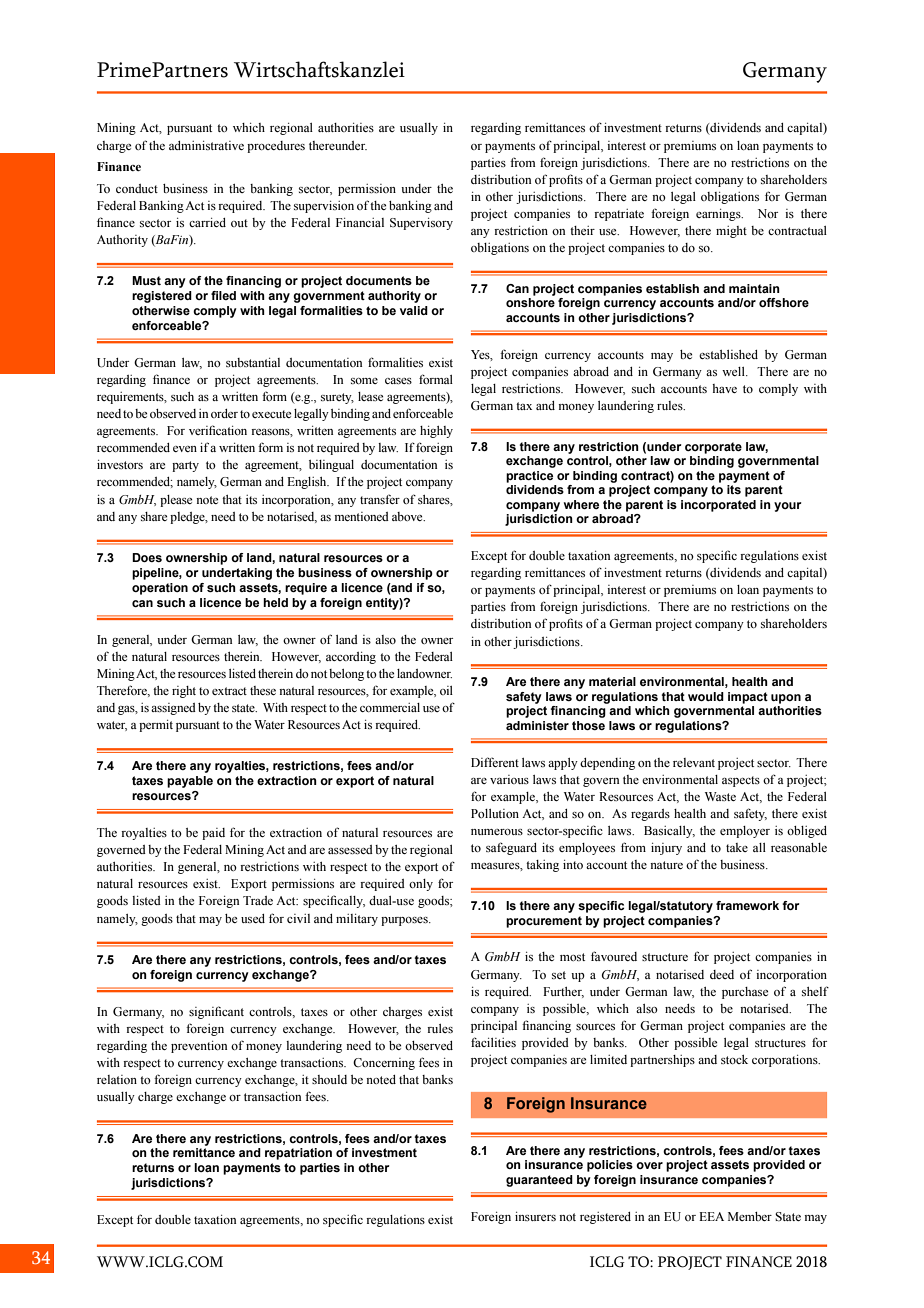  I want to click on framework, so click(747, 905).
